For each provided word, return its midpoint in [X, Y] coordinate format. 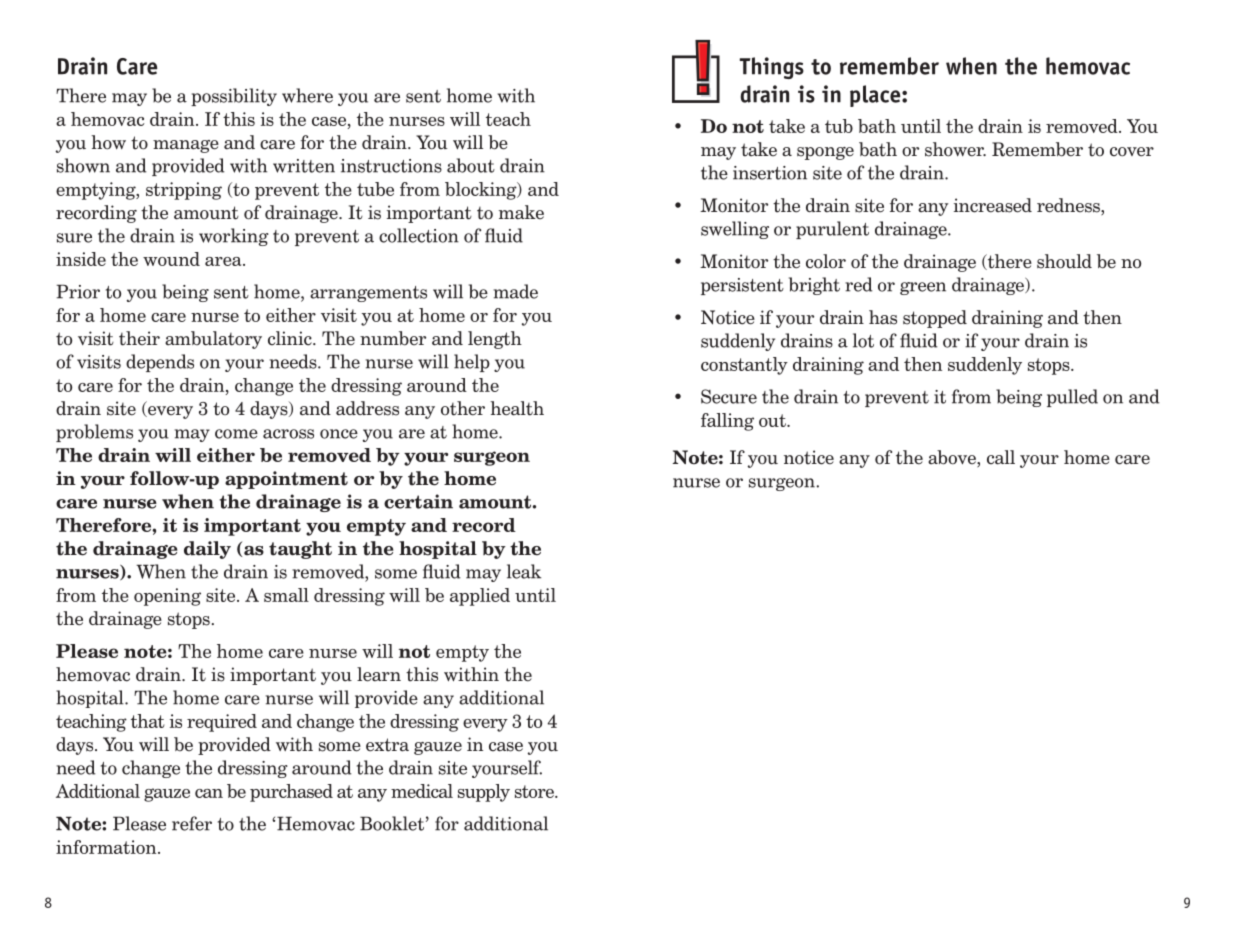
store [535, 791]
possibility [234, 97]
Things [772, 68]
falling [727, 422]
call [1001, 457]
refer [192, 823]
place [876, 96]
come [236, 434]
